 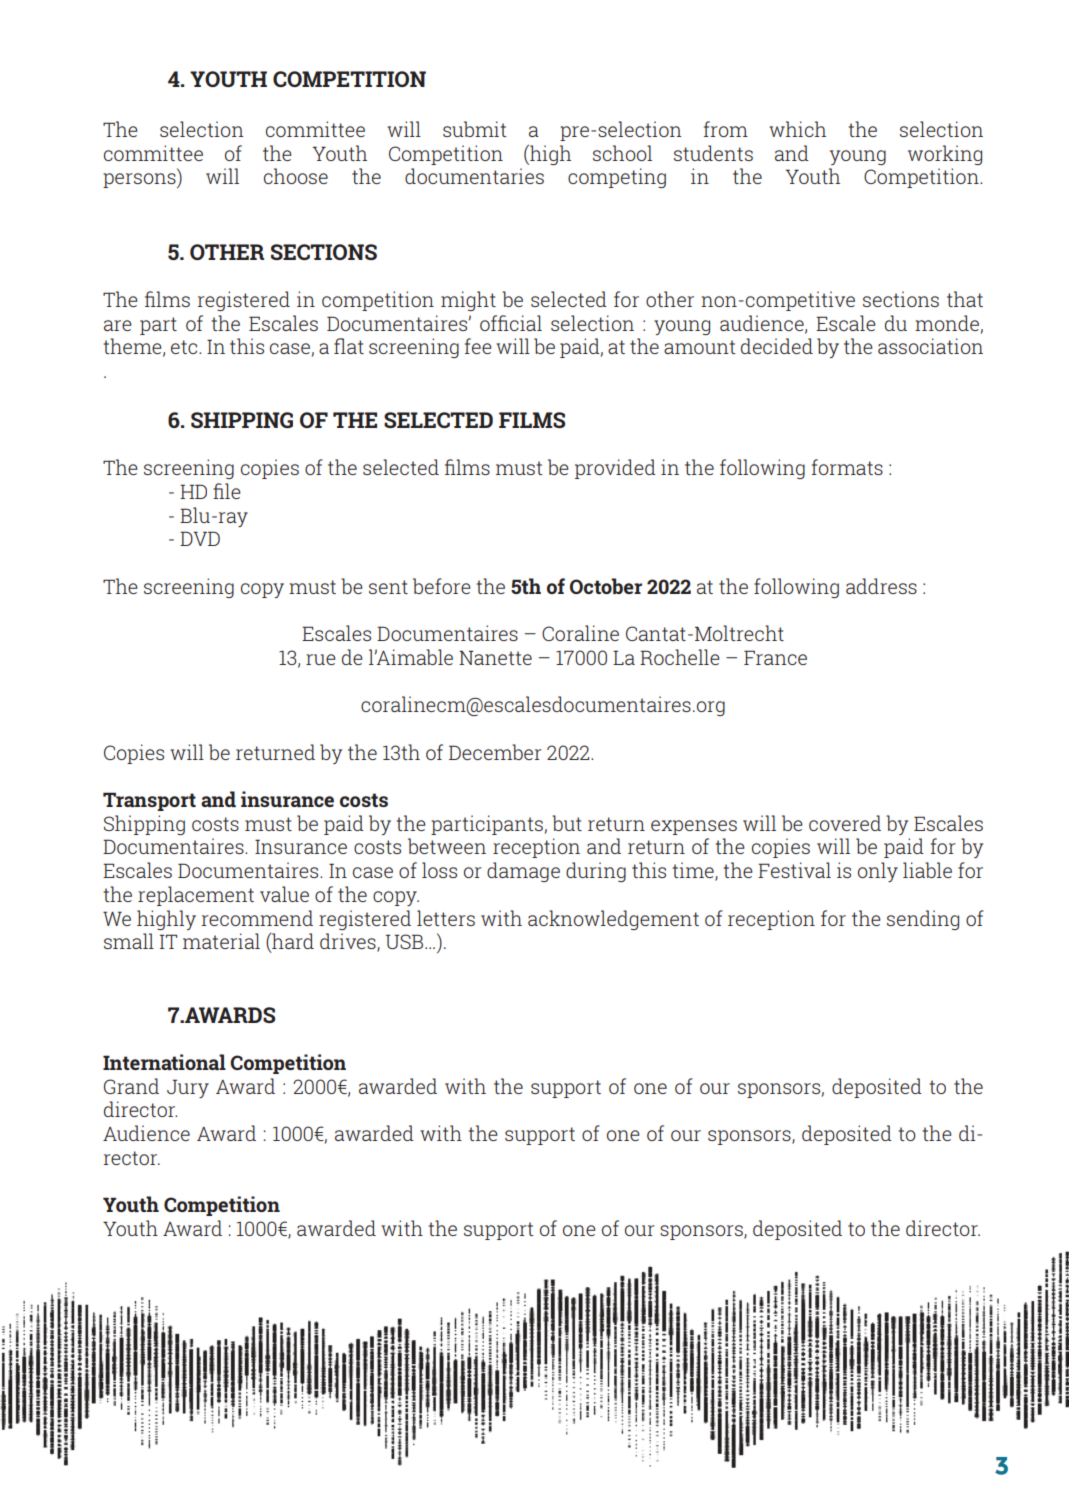 I want to click on International, so click(x=164, y=1062).
